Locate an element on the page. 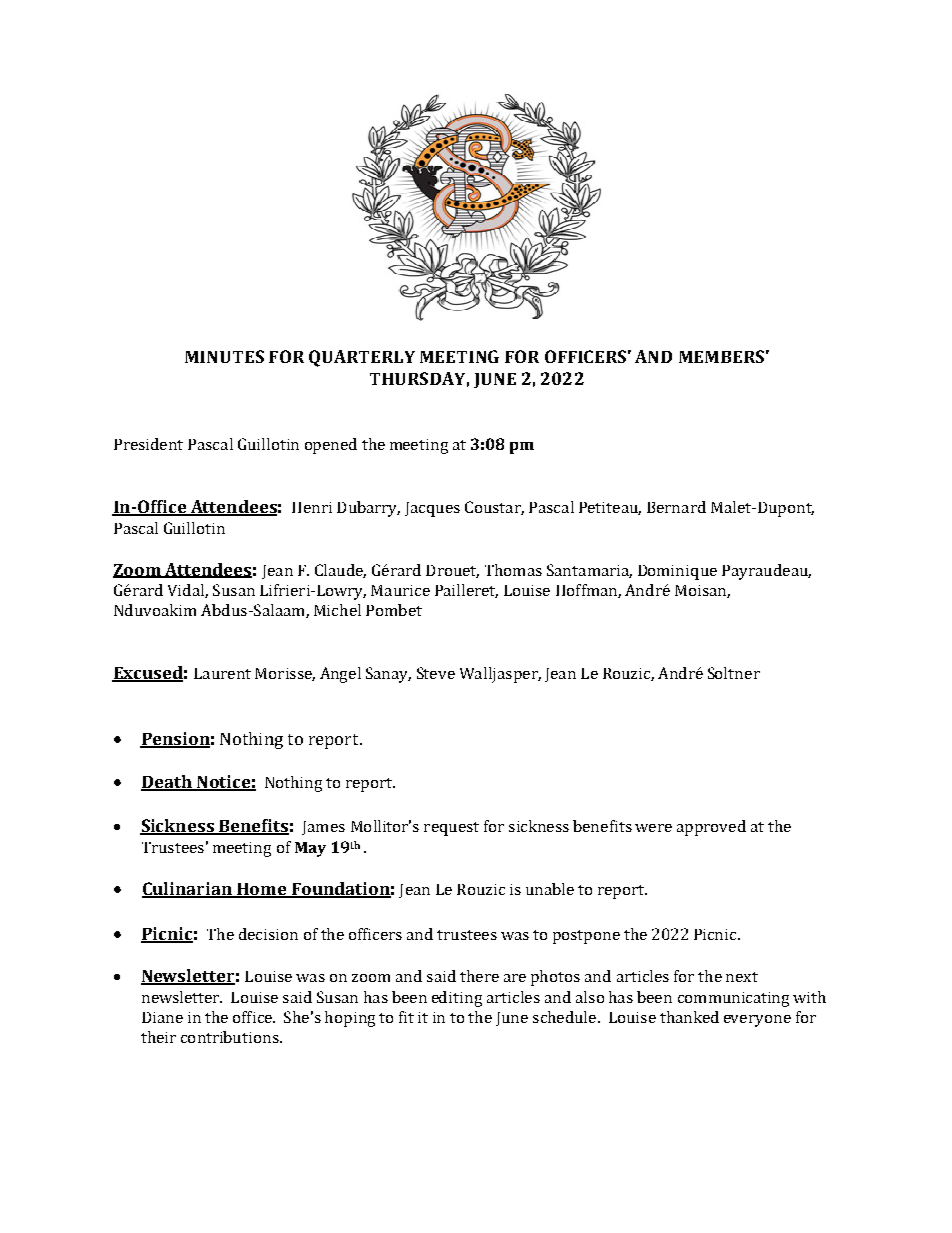 This page has width=952, height=1233. QUARTERLY is located at coordinates (362, 358).
